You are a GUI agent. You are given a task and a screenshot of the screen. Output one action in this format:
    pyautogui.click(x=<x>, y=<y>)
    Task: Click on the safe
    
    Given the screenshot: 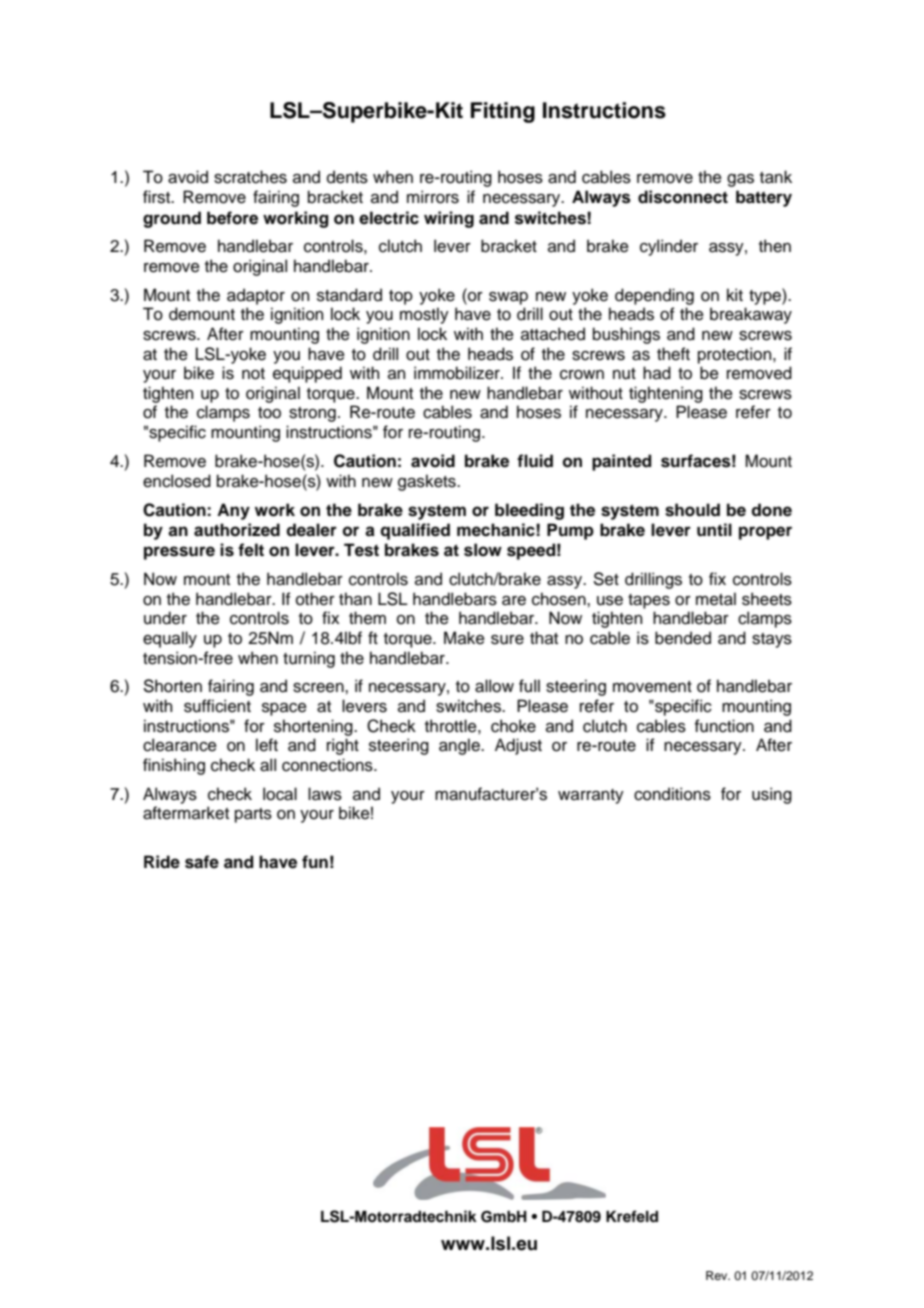 What is the action you would take?
    pyautogui.click(x=202, y=862)
